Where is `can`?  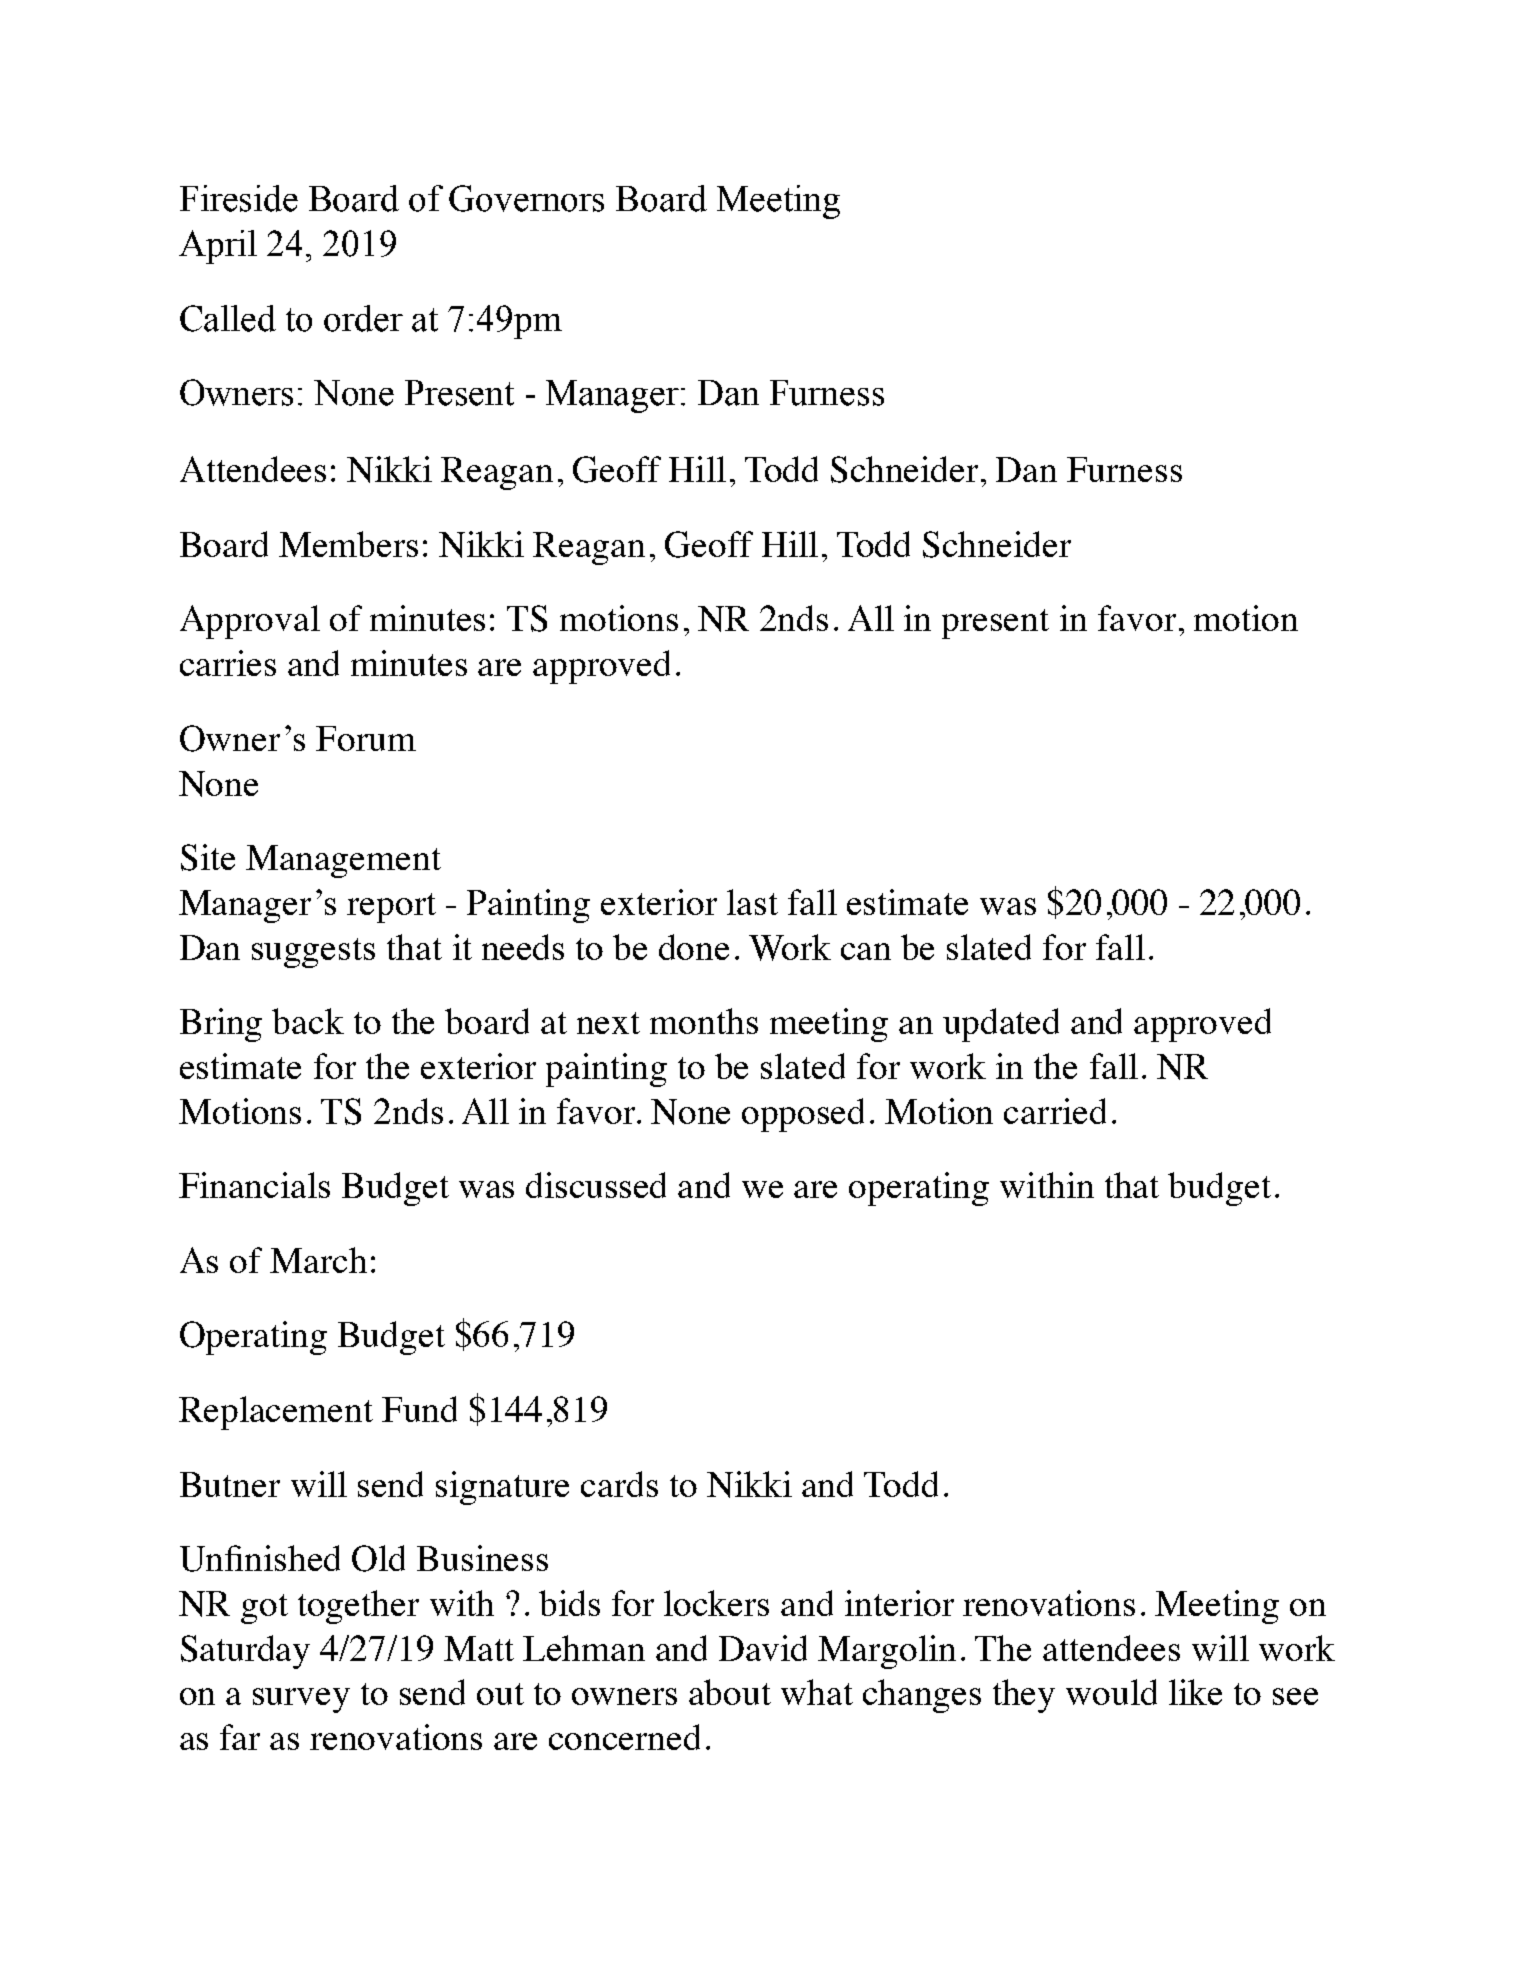 can is located at coordinates (866, 951).
